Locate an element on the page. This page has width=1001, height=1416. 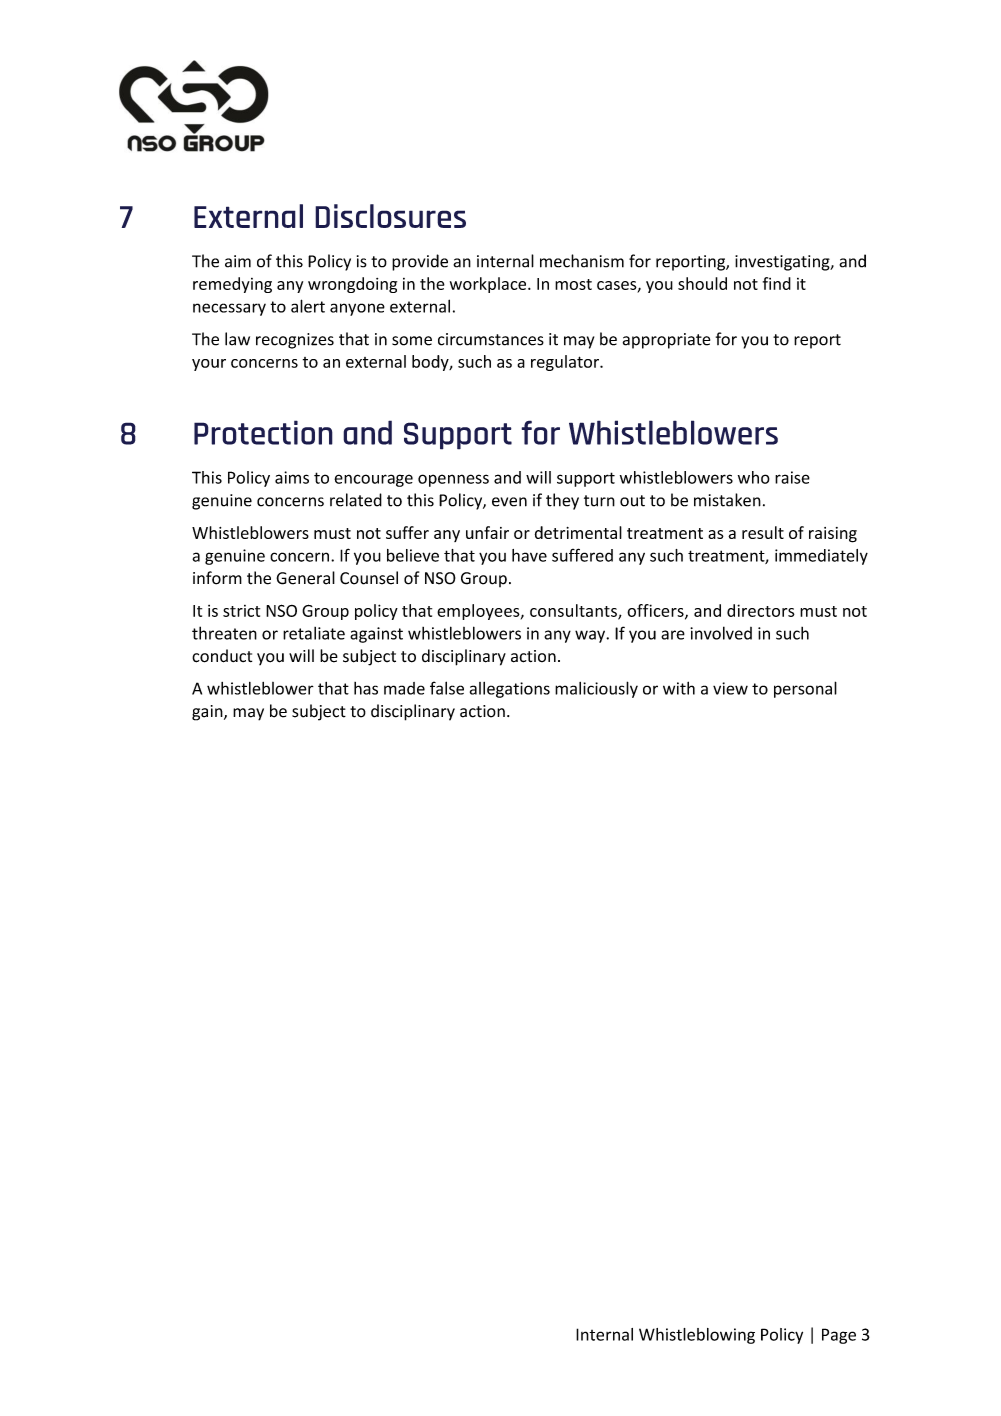
directors is located at coordinates (761, 610).
